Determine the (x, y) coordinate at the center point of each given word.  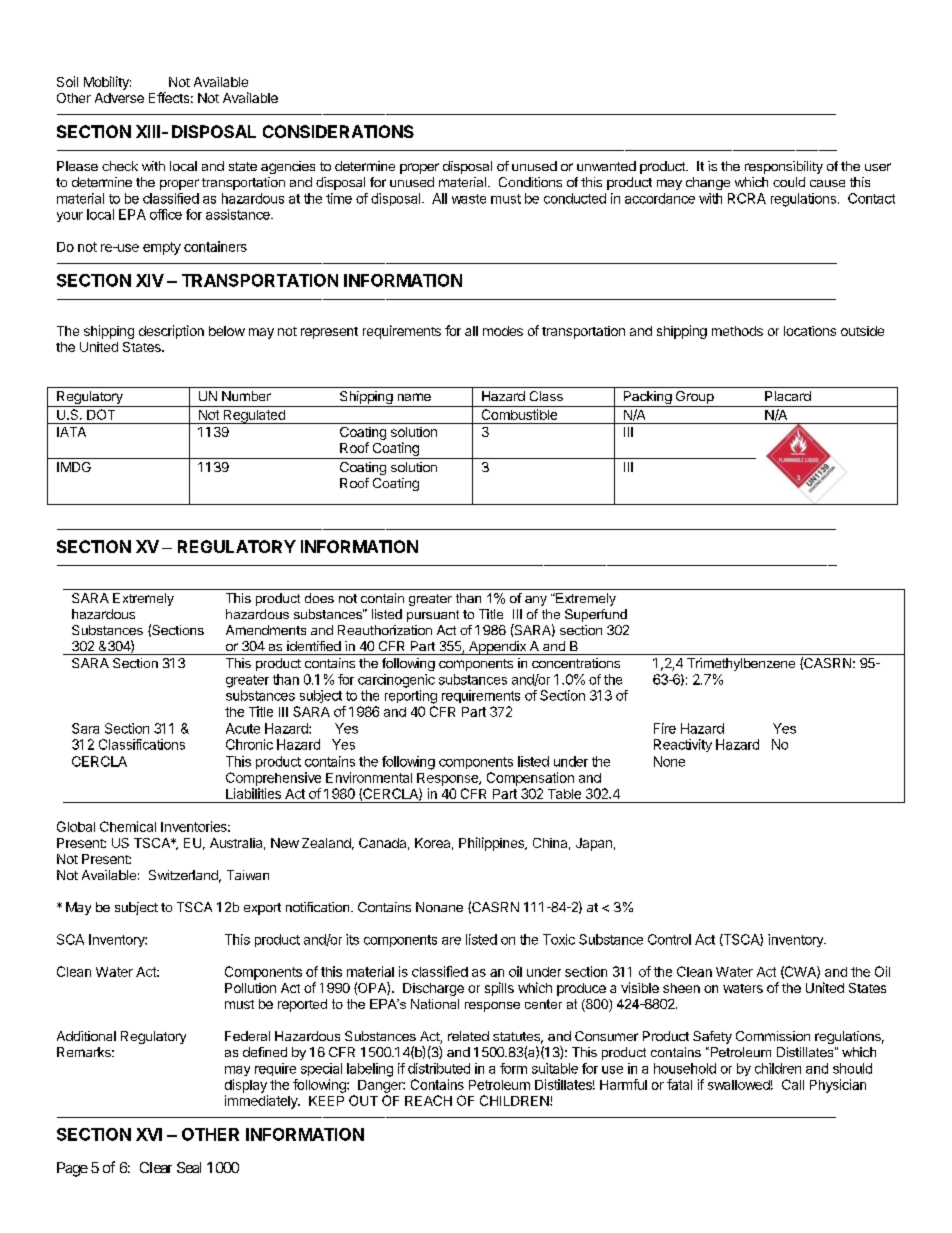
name (414, 397)
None (669, 761)
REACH (428, 1100)
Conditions (530, 182)
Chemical (128, 826)
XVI (149, 1134)
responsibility (784, 167)
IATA (71, 432)
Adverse (119, 98)
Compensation (530, 779)
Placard (788, 396)
